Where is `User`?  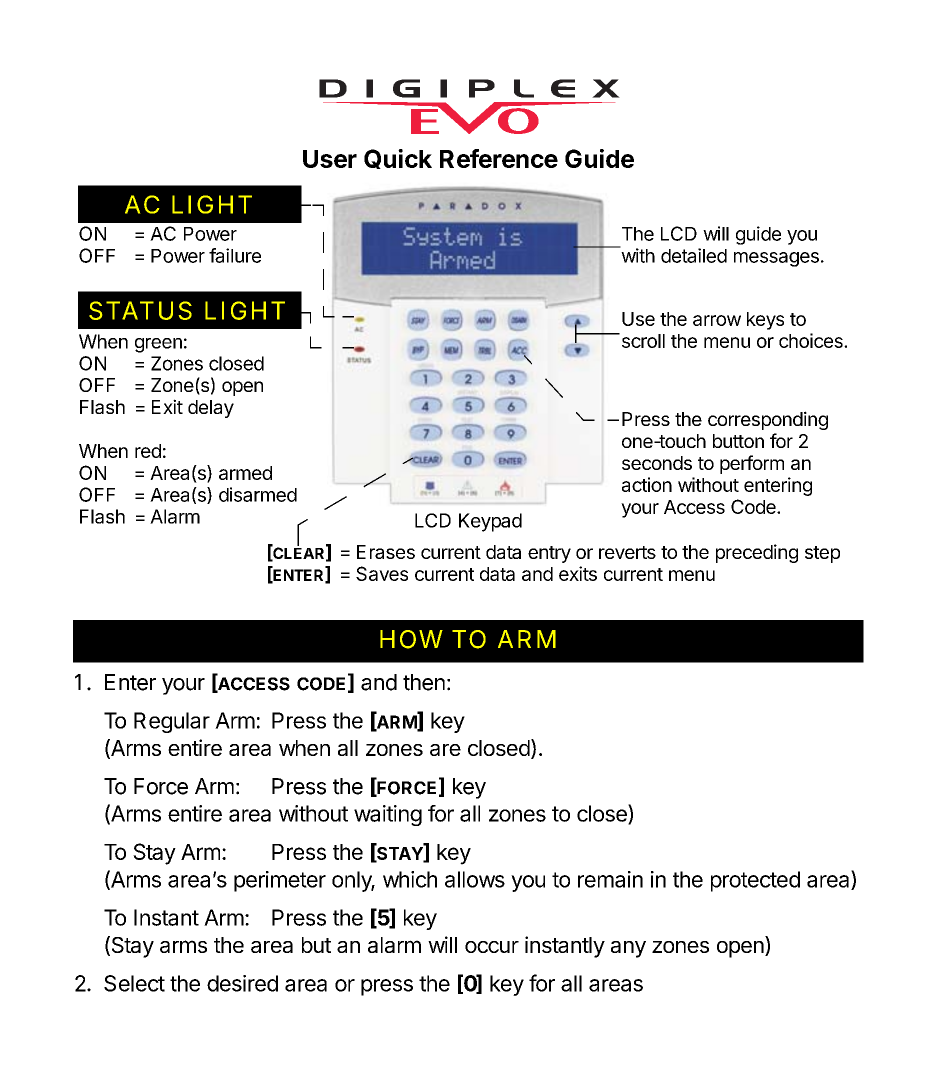
User is located at coordinates (330, 159).
